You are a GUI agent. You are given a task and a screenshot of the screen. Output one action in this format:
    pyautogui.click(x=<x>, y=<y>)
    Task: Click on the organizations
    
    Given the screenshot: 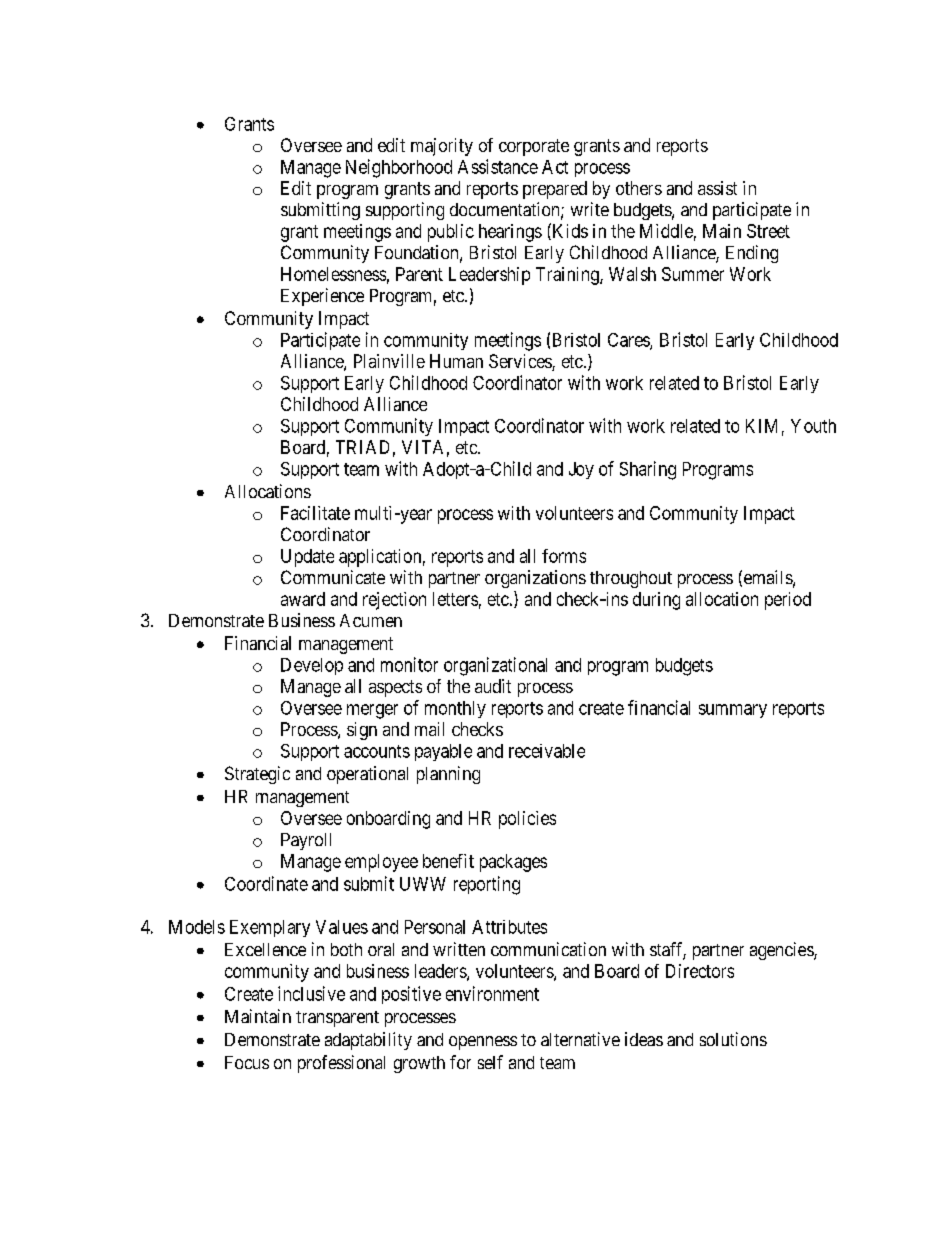 What is the action you would take?
    pyautogui.click(x=535, y=579)
